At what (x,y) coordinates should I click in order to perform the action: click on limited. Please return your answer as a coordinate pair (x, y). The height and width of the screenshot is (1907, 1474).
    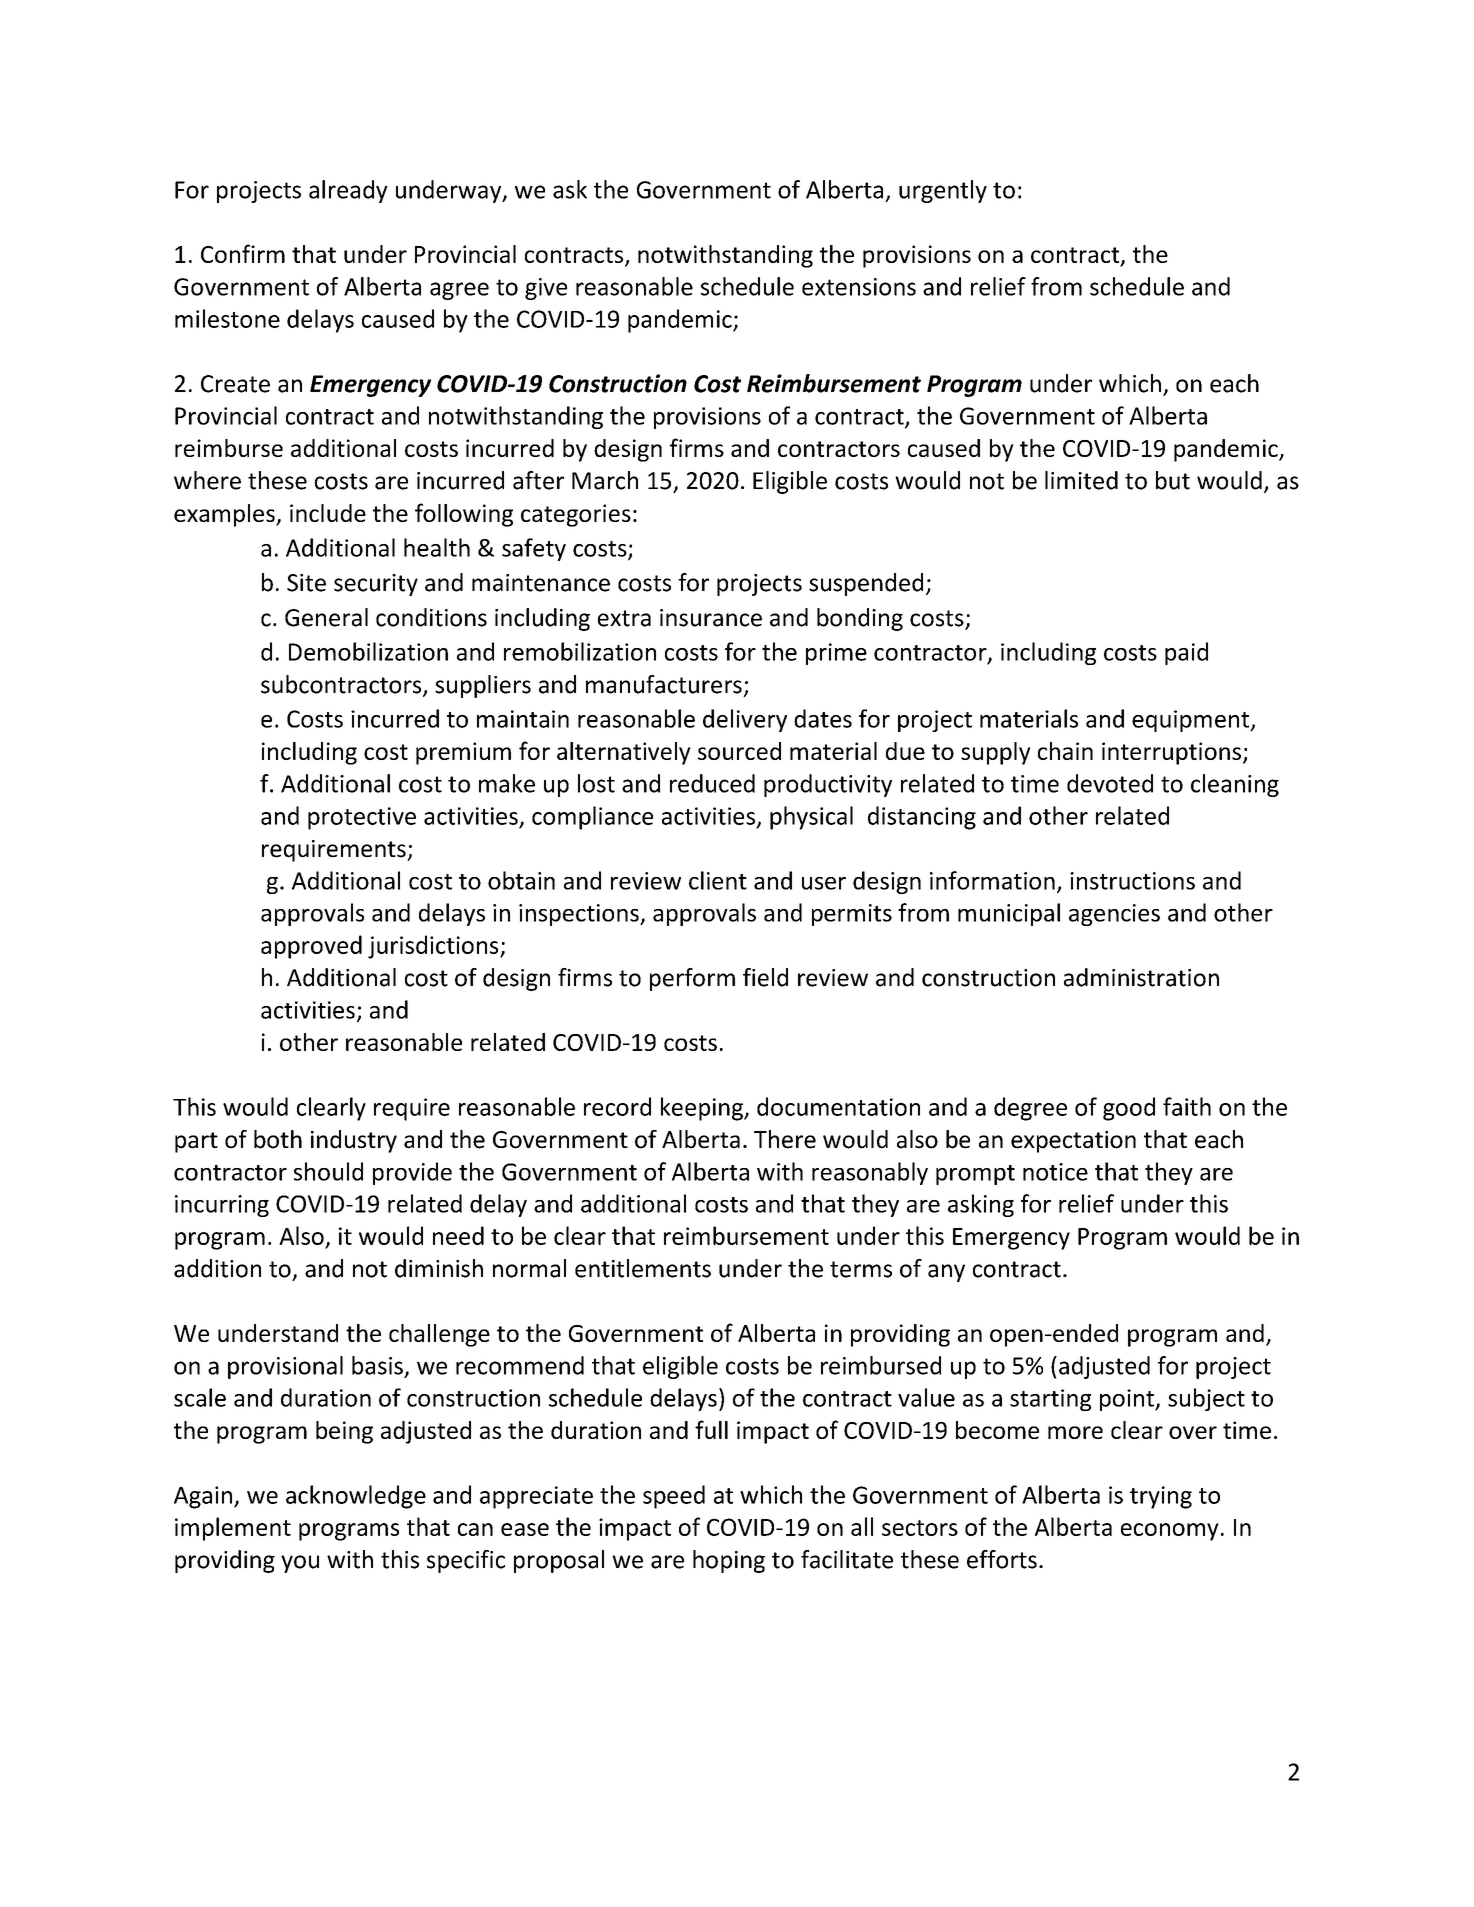
    Looking at the image, I should click on (1081, 480).
